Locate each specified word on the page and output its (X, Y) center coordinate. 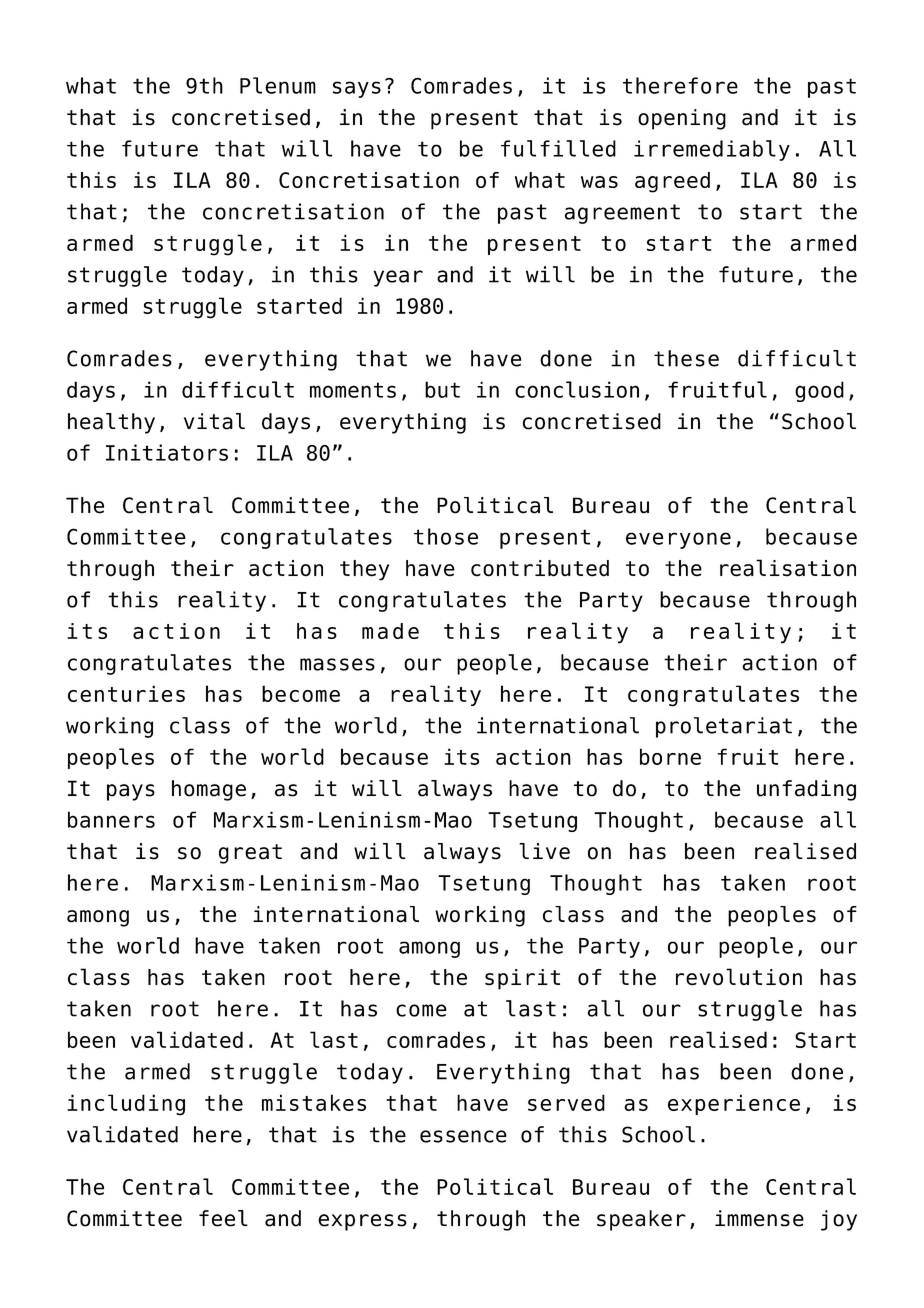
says (357, 89)
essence (463, 1136)
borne (670, 756)
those (446, 536)
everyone (678, 540)
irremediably (712, 150)
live (544, 851)
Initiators (167, 452)
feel (223, 1218)
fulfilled (558, 148)
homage (209, 790)
